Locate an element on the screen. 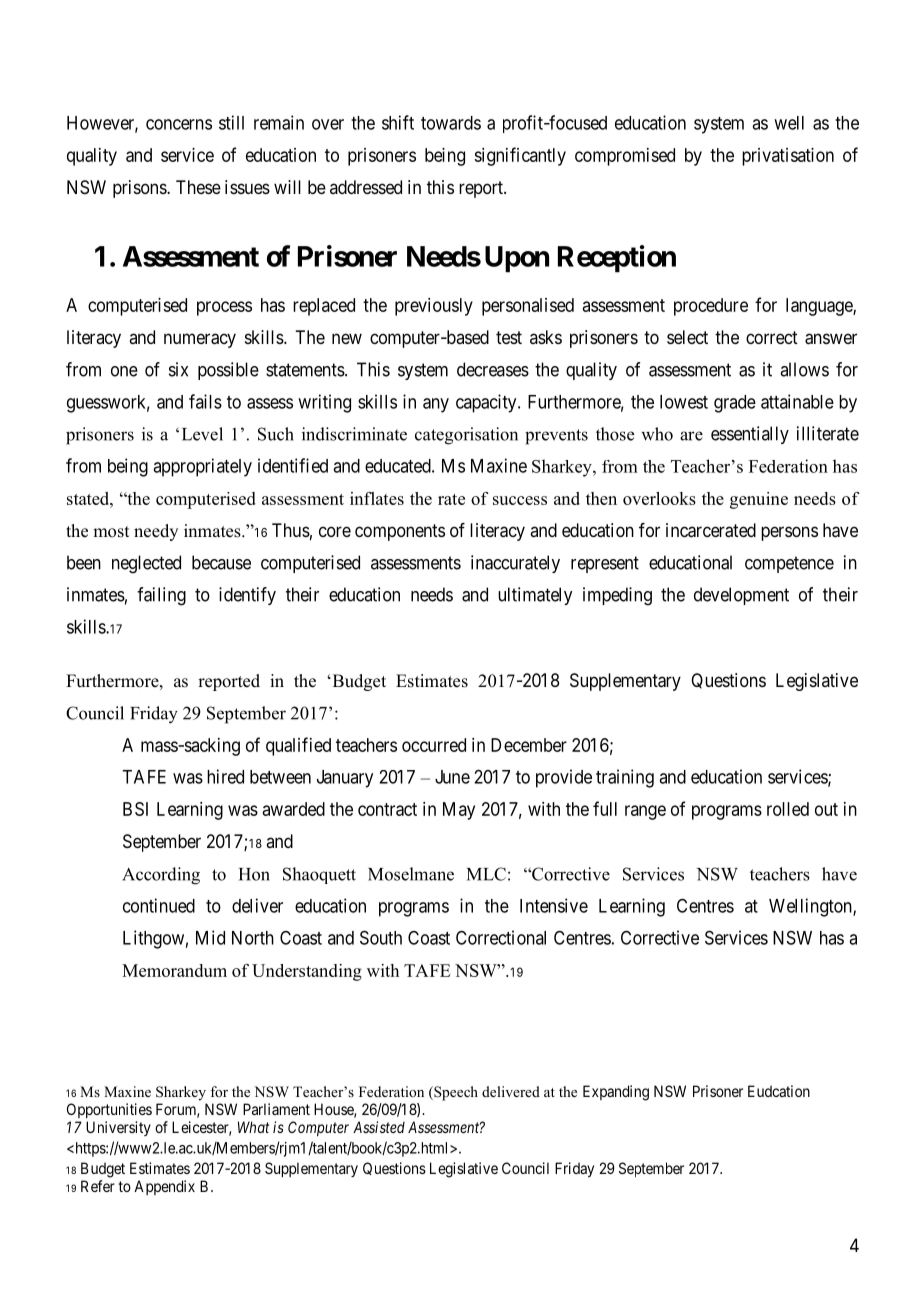  success is located at coordinates (520, 500).
